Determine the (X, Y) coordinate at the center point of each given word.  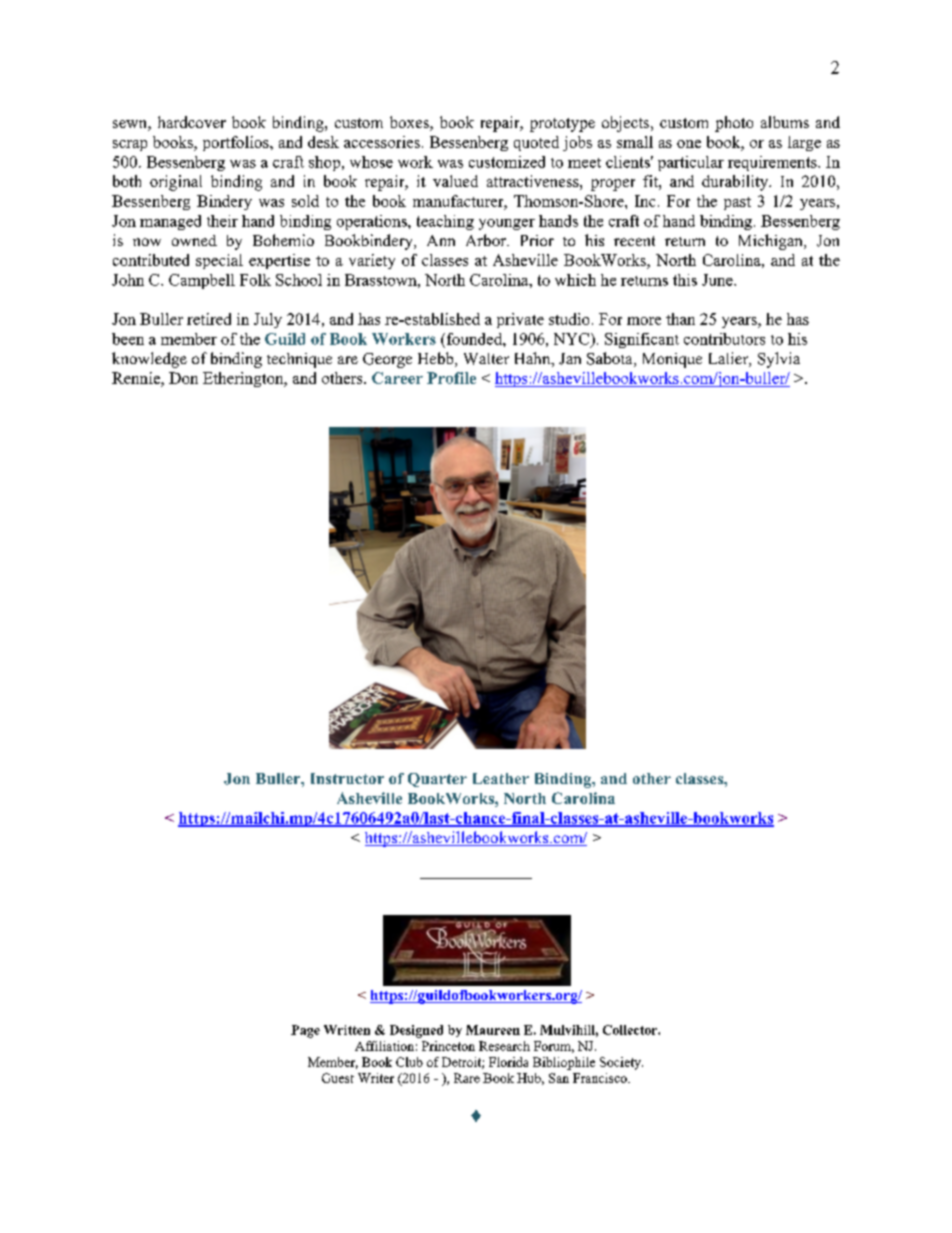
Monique (672, 360)
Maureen (493, 1030)
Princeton (448, 1046)
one (689, 144)
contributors (724, 339)
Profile (451, 378)
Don (183, 378)
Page (305, 1031)
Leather (501, 778)
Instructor (347, 778)
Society (621, 1063)
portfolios (237, 143)
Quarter (437, 780)
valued (455, 181)
